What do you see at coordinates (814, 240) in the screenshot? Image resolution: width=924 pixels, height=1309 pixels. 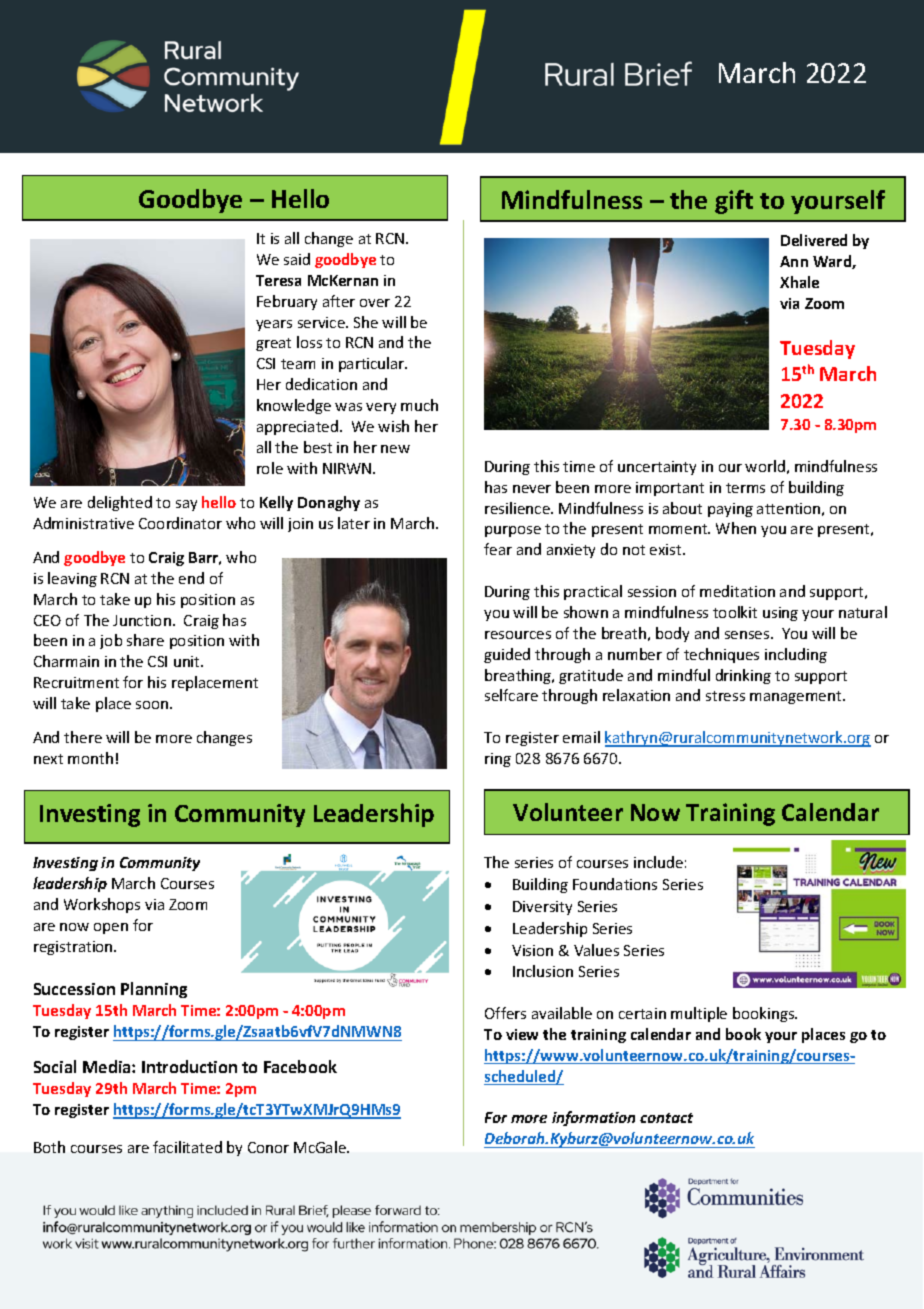 I see `Delivered` at bounding box center [814, 240].
